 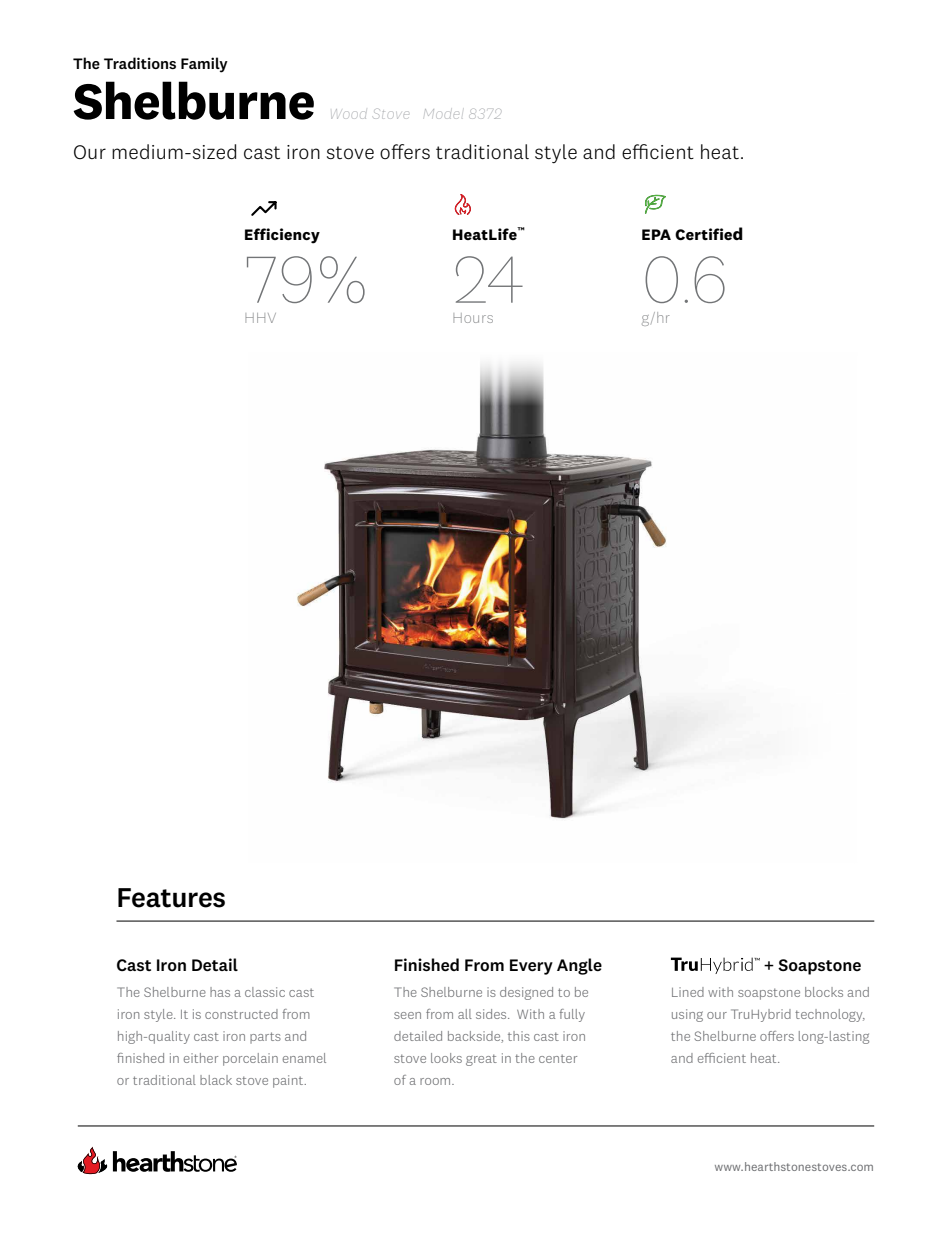 I want to click on Angle, so click(x=579, y=966).
